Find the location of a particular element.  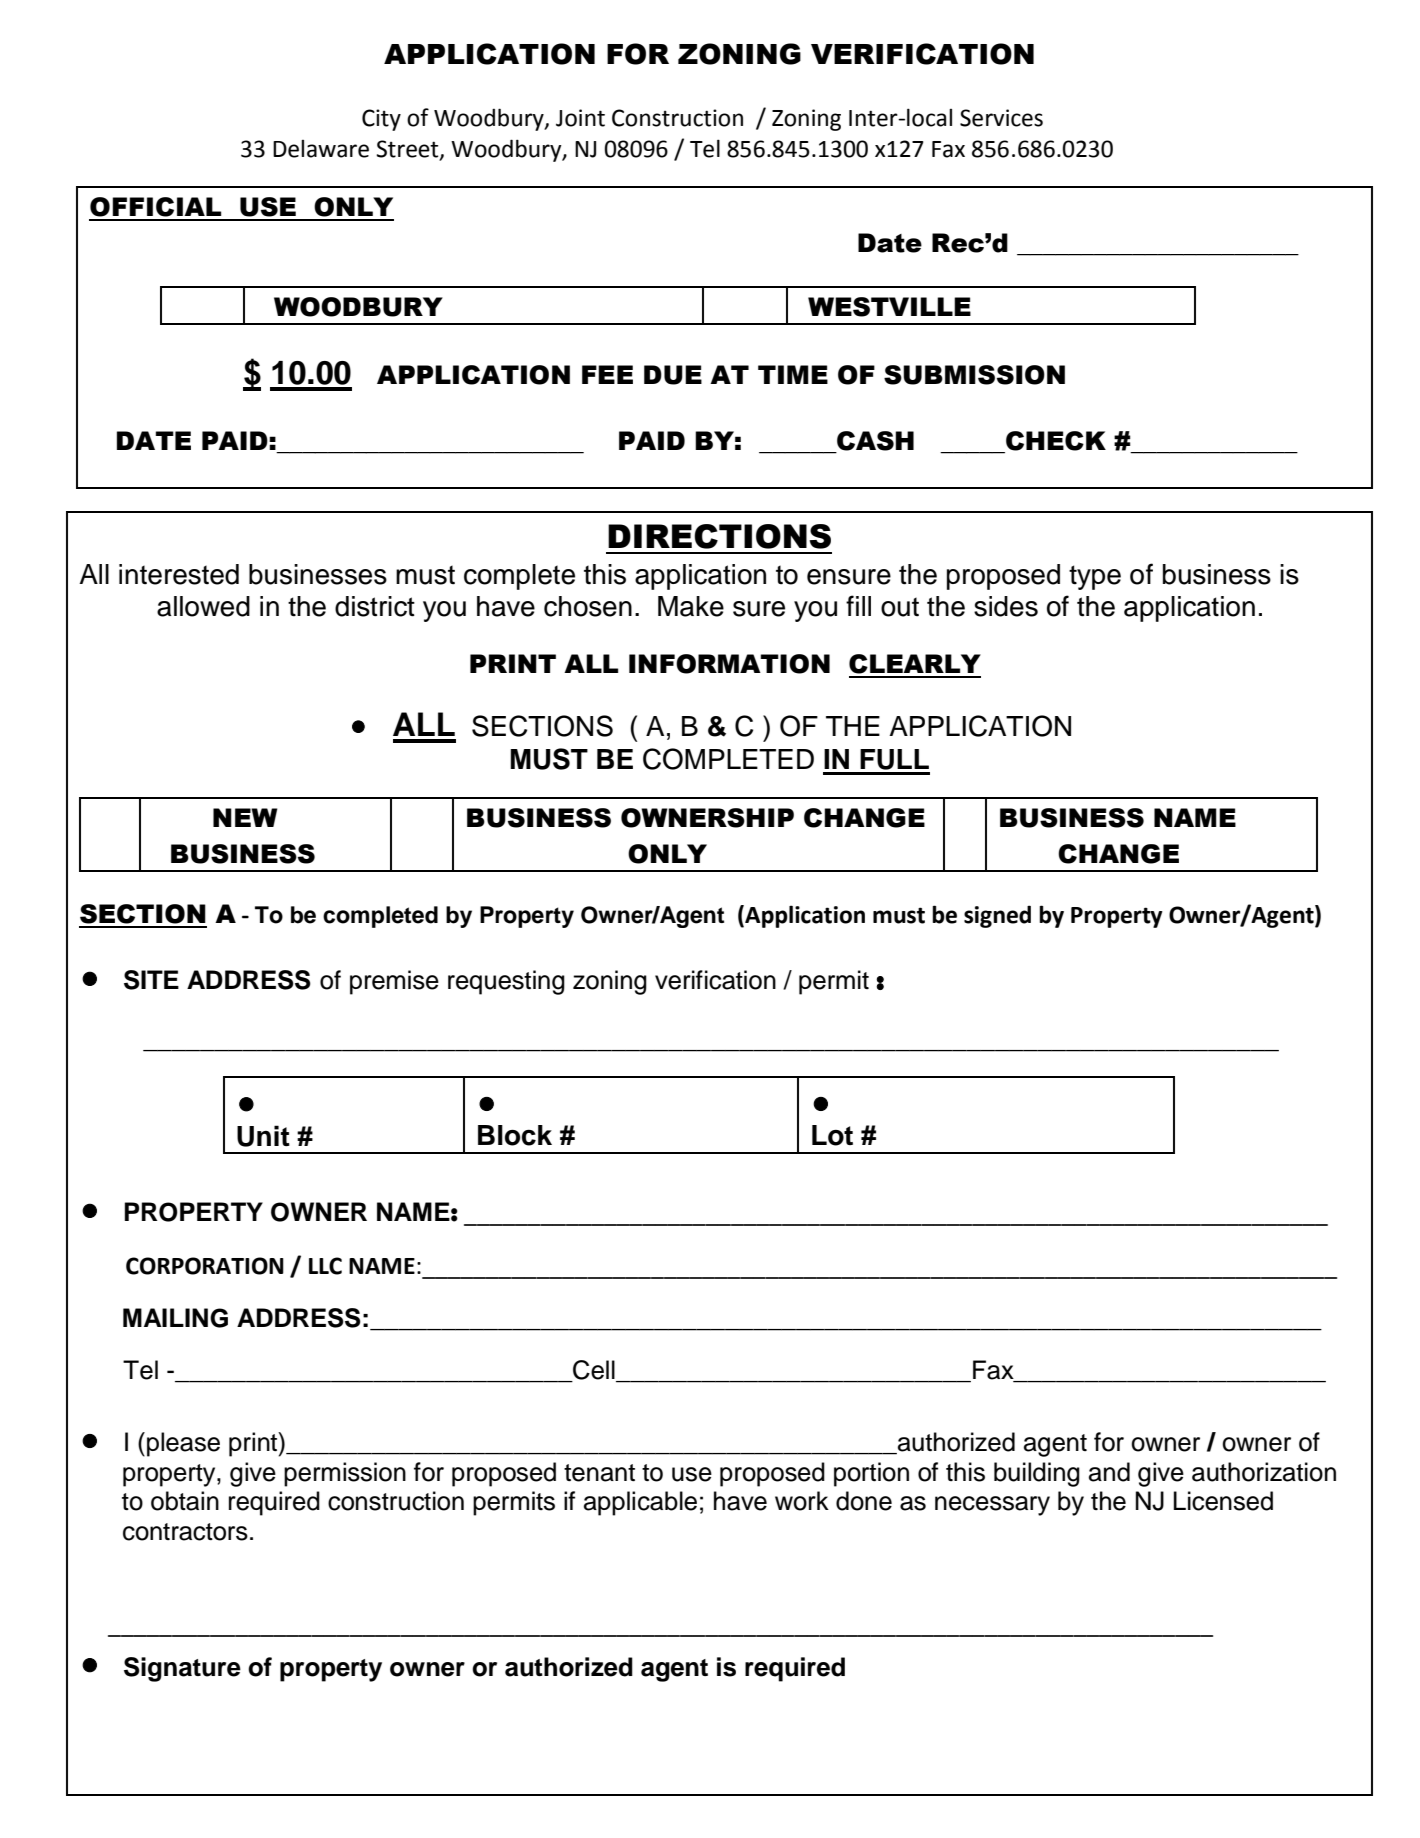

signed is located at coordinates (997, 916).
